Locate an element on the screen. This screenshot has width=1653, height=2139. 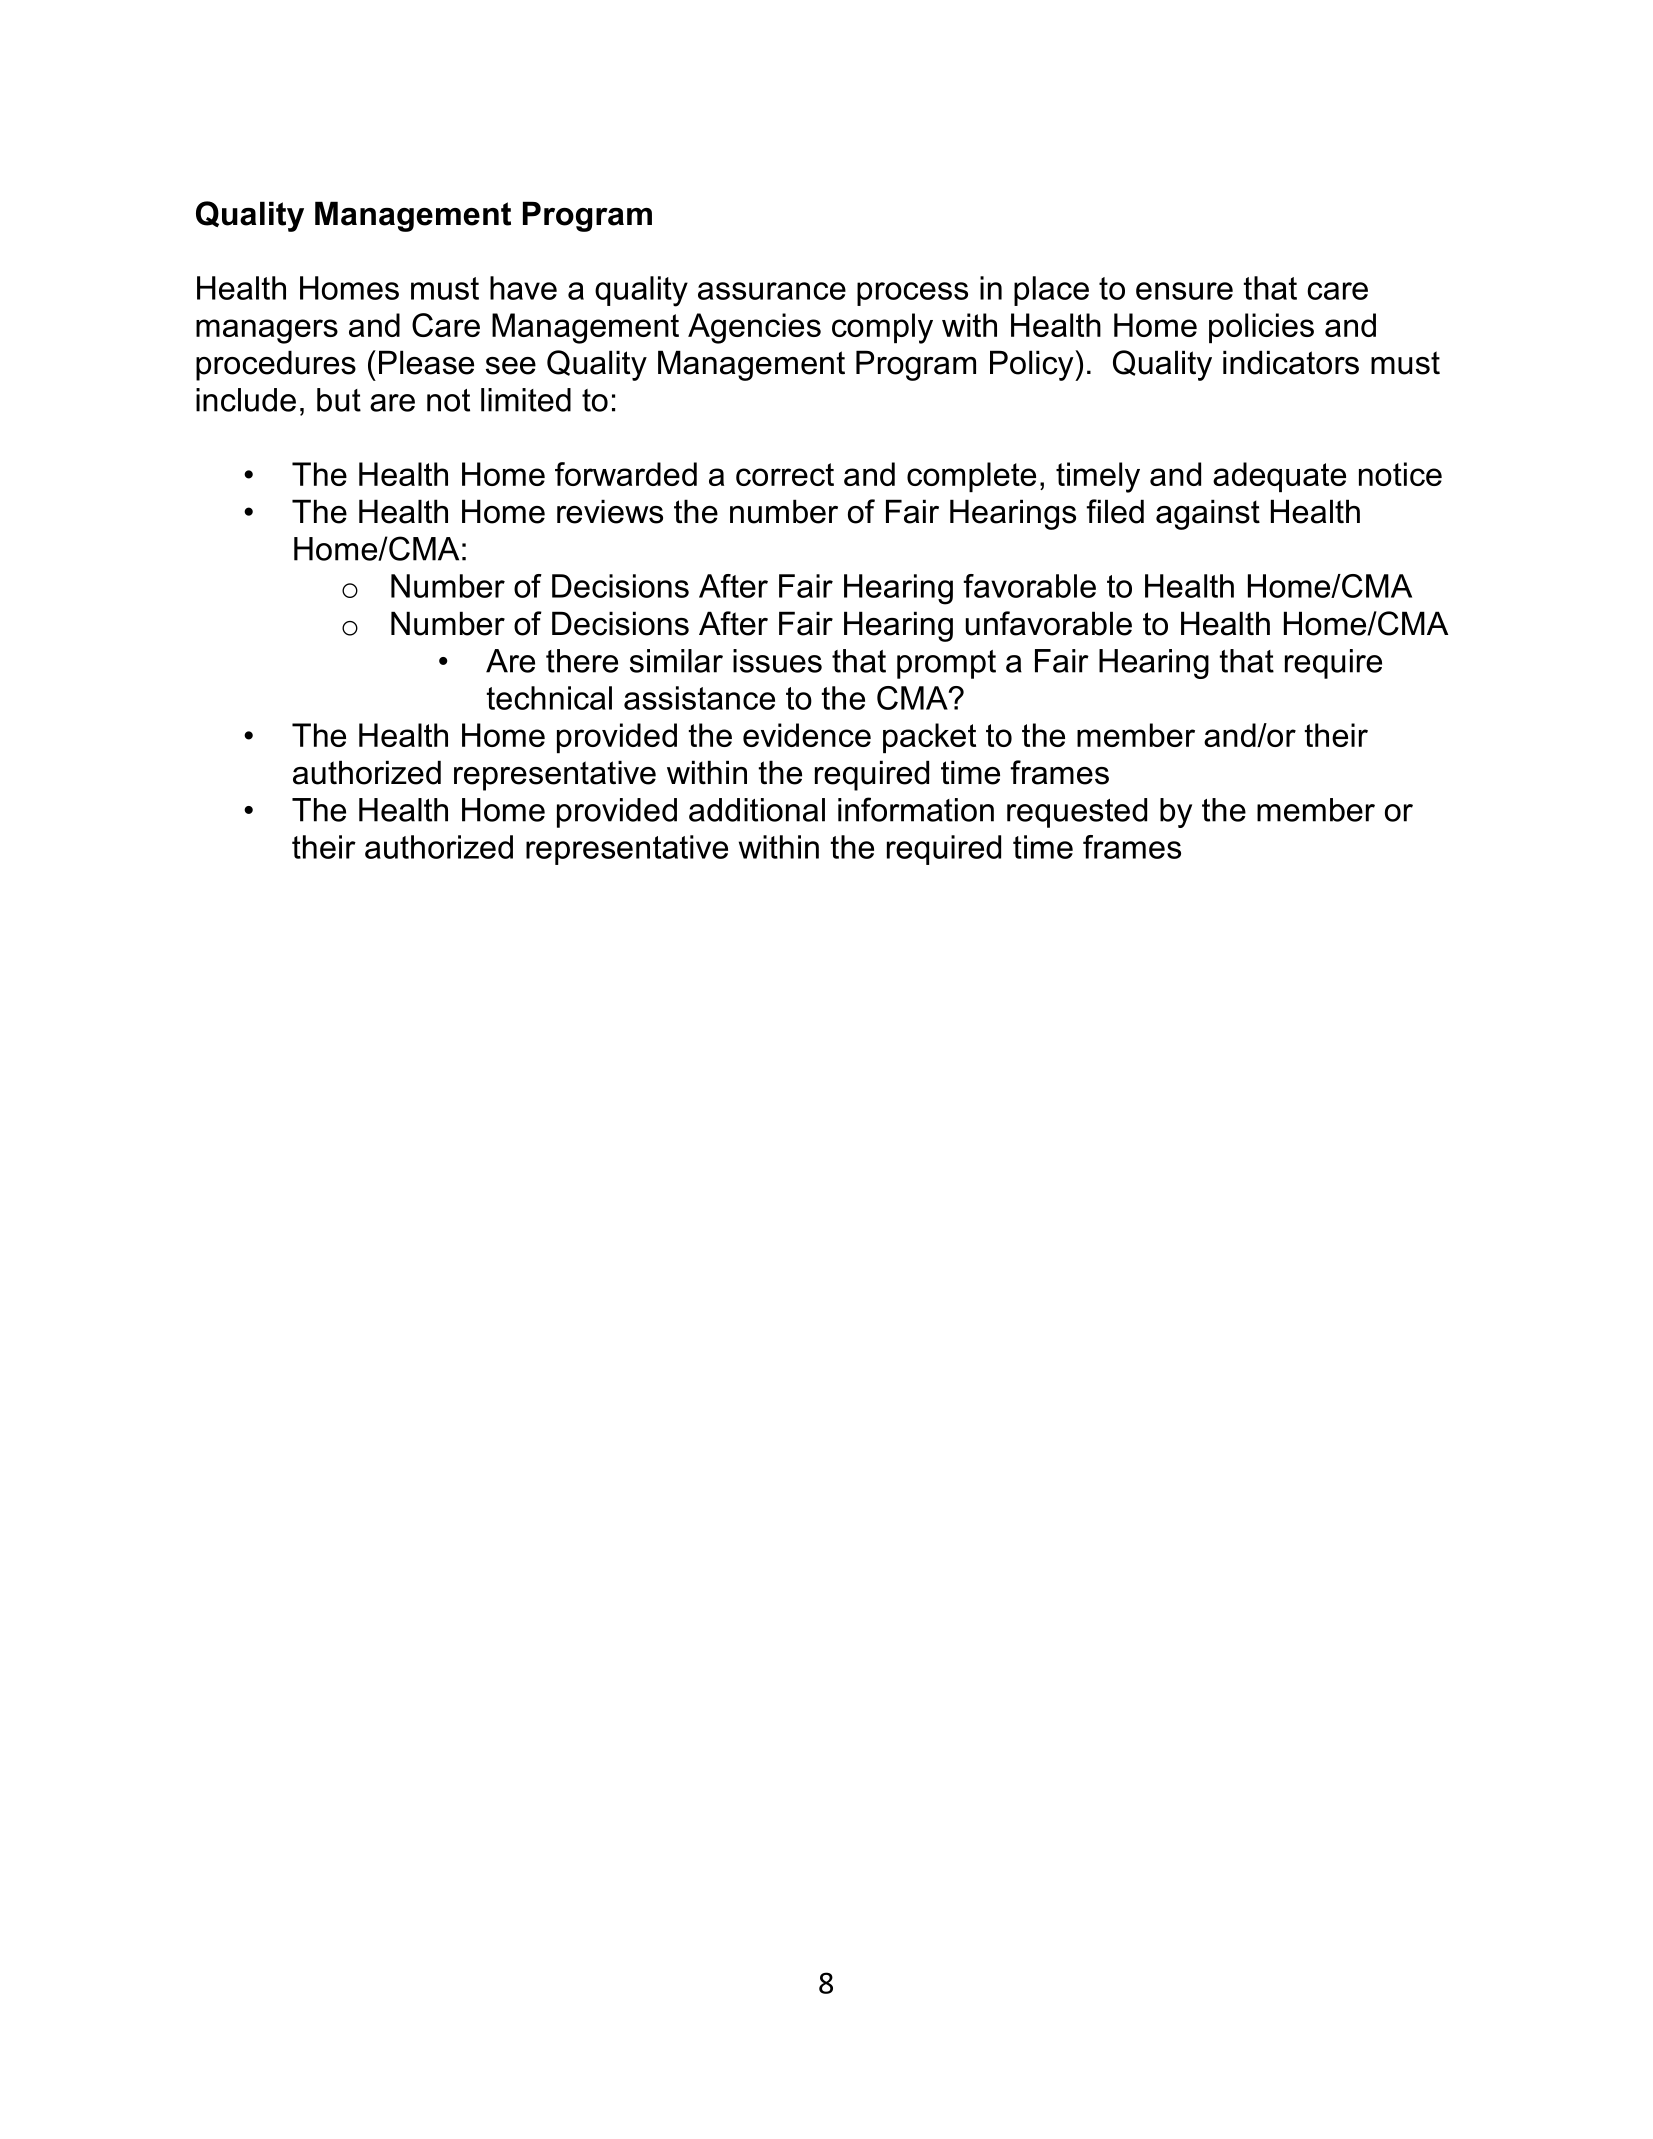
information is located at coordinates (916, 809).
